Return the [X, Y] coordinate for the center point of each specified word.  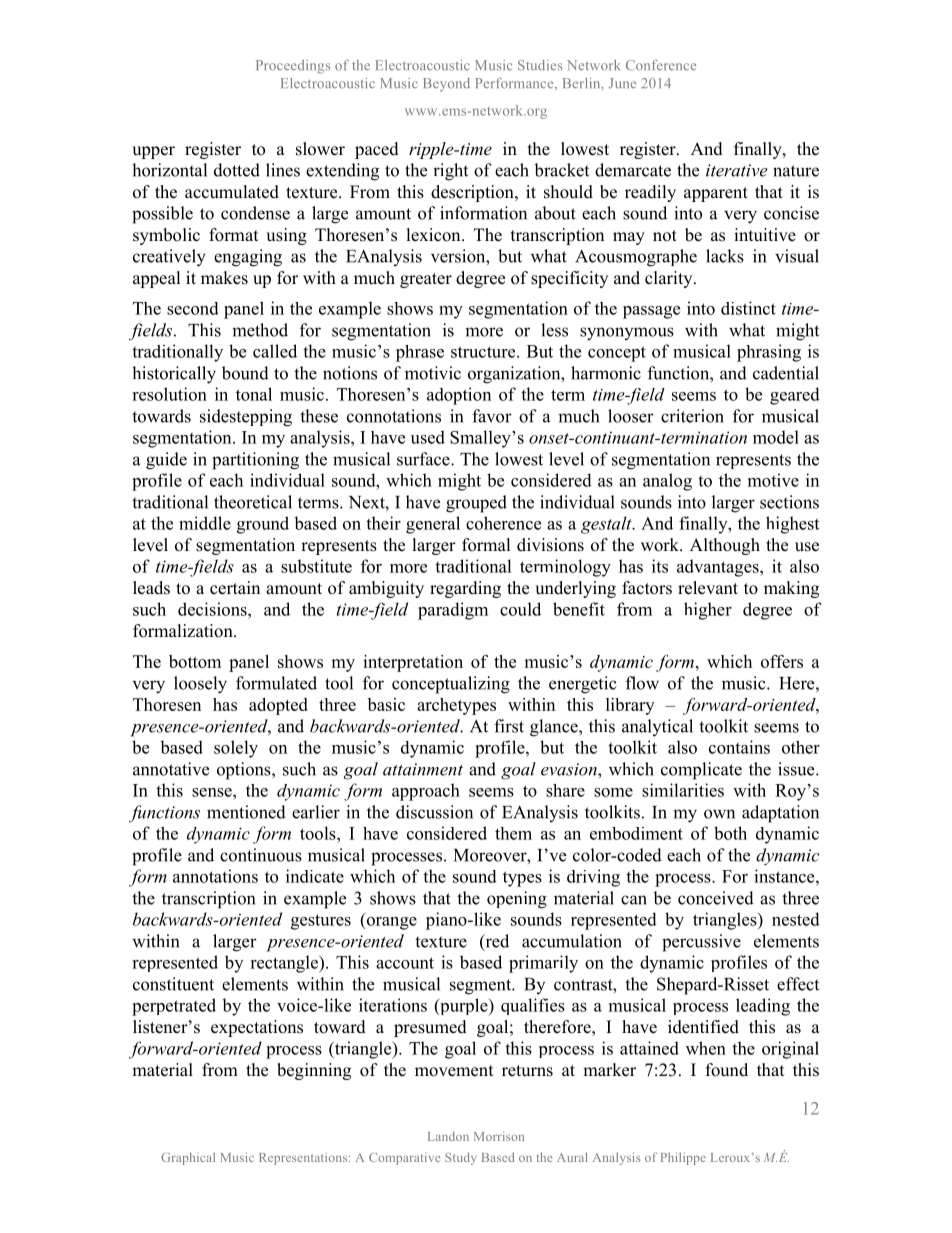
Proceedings [293, 67]
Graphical [188, 1158]
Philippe [683, 1158]
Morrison [499, 1136]
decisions [213, 609]
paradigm [453, 611]
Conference [661, 65]
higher [708, 611]
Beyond [446, 85]
